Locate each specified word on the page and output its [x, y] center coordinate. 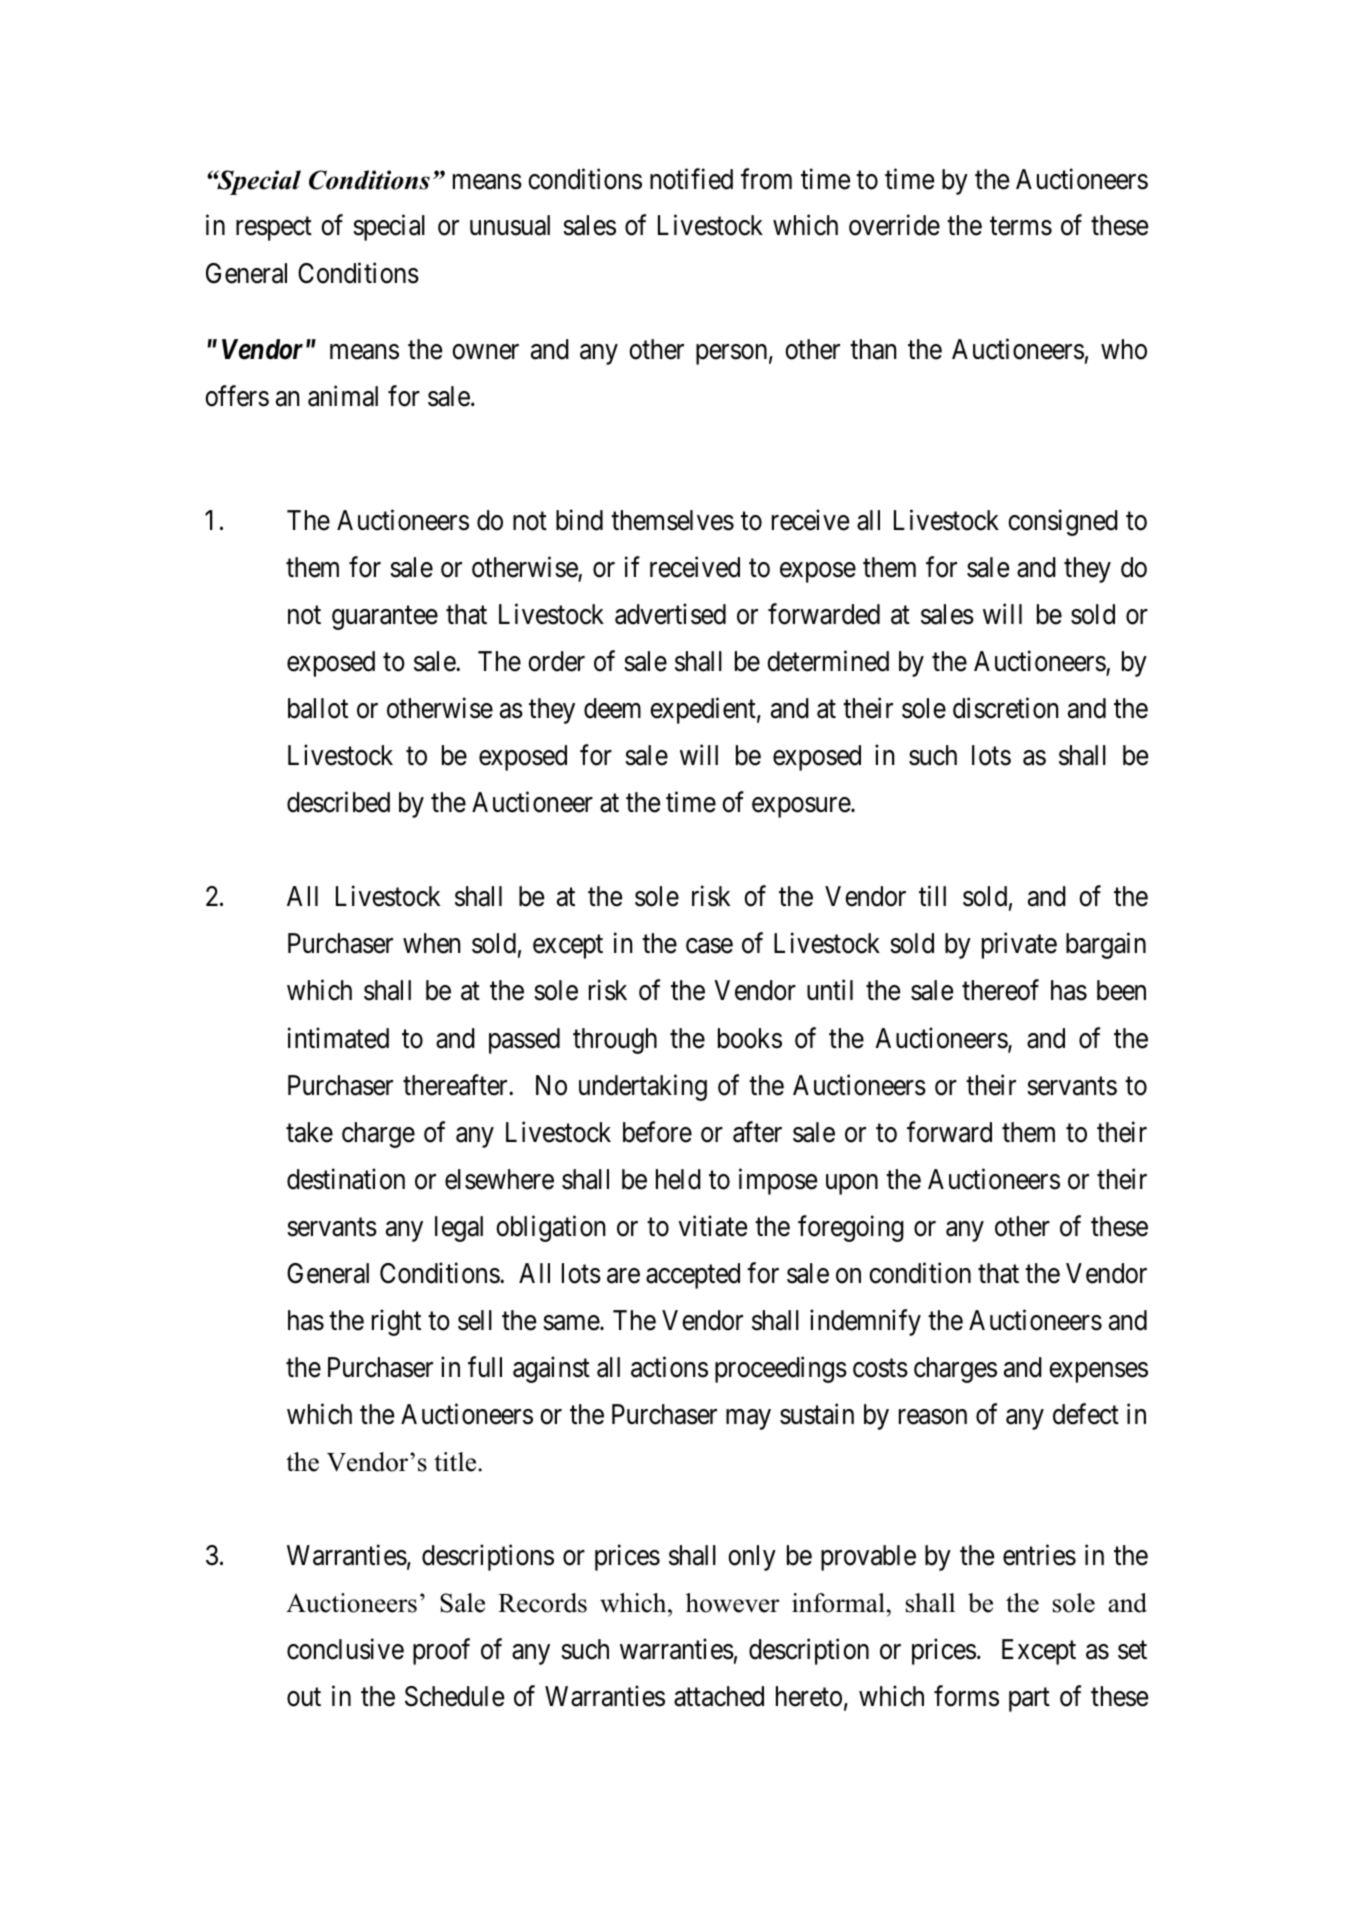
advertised [670, 614]
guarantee [385, 618]
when [431, 943]
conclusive [345, 1649]
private [1019, 946]
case [709, 946]
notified [691, 179]
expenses [1098, 1372]
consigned [1063, 522]
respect [274, 229]
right [396, 1322]
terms [1021, 227]
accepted [693, 1276]
